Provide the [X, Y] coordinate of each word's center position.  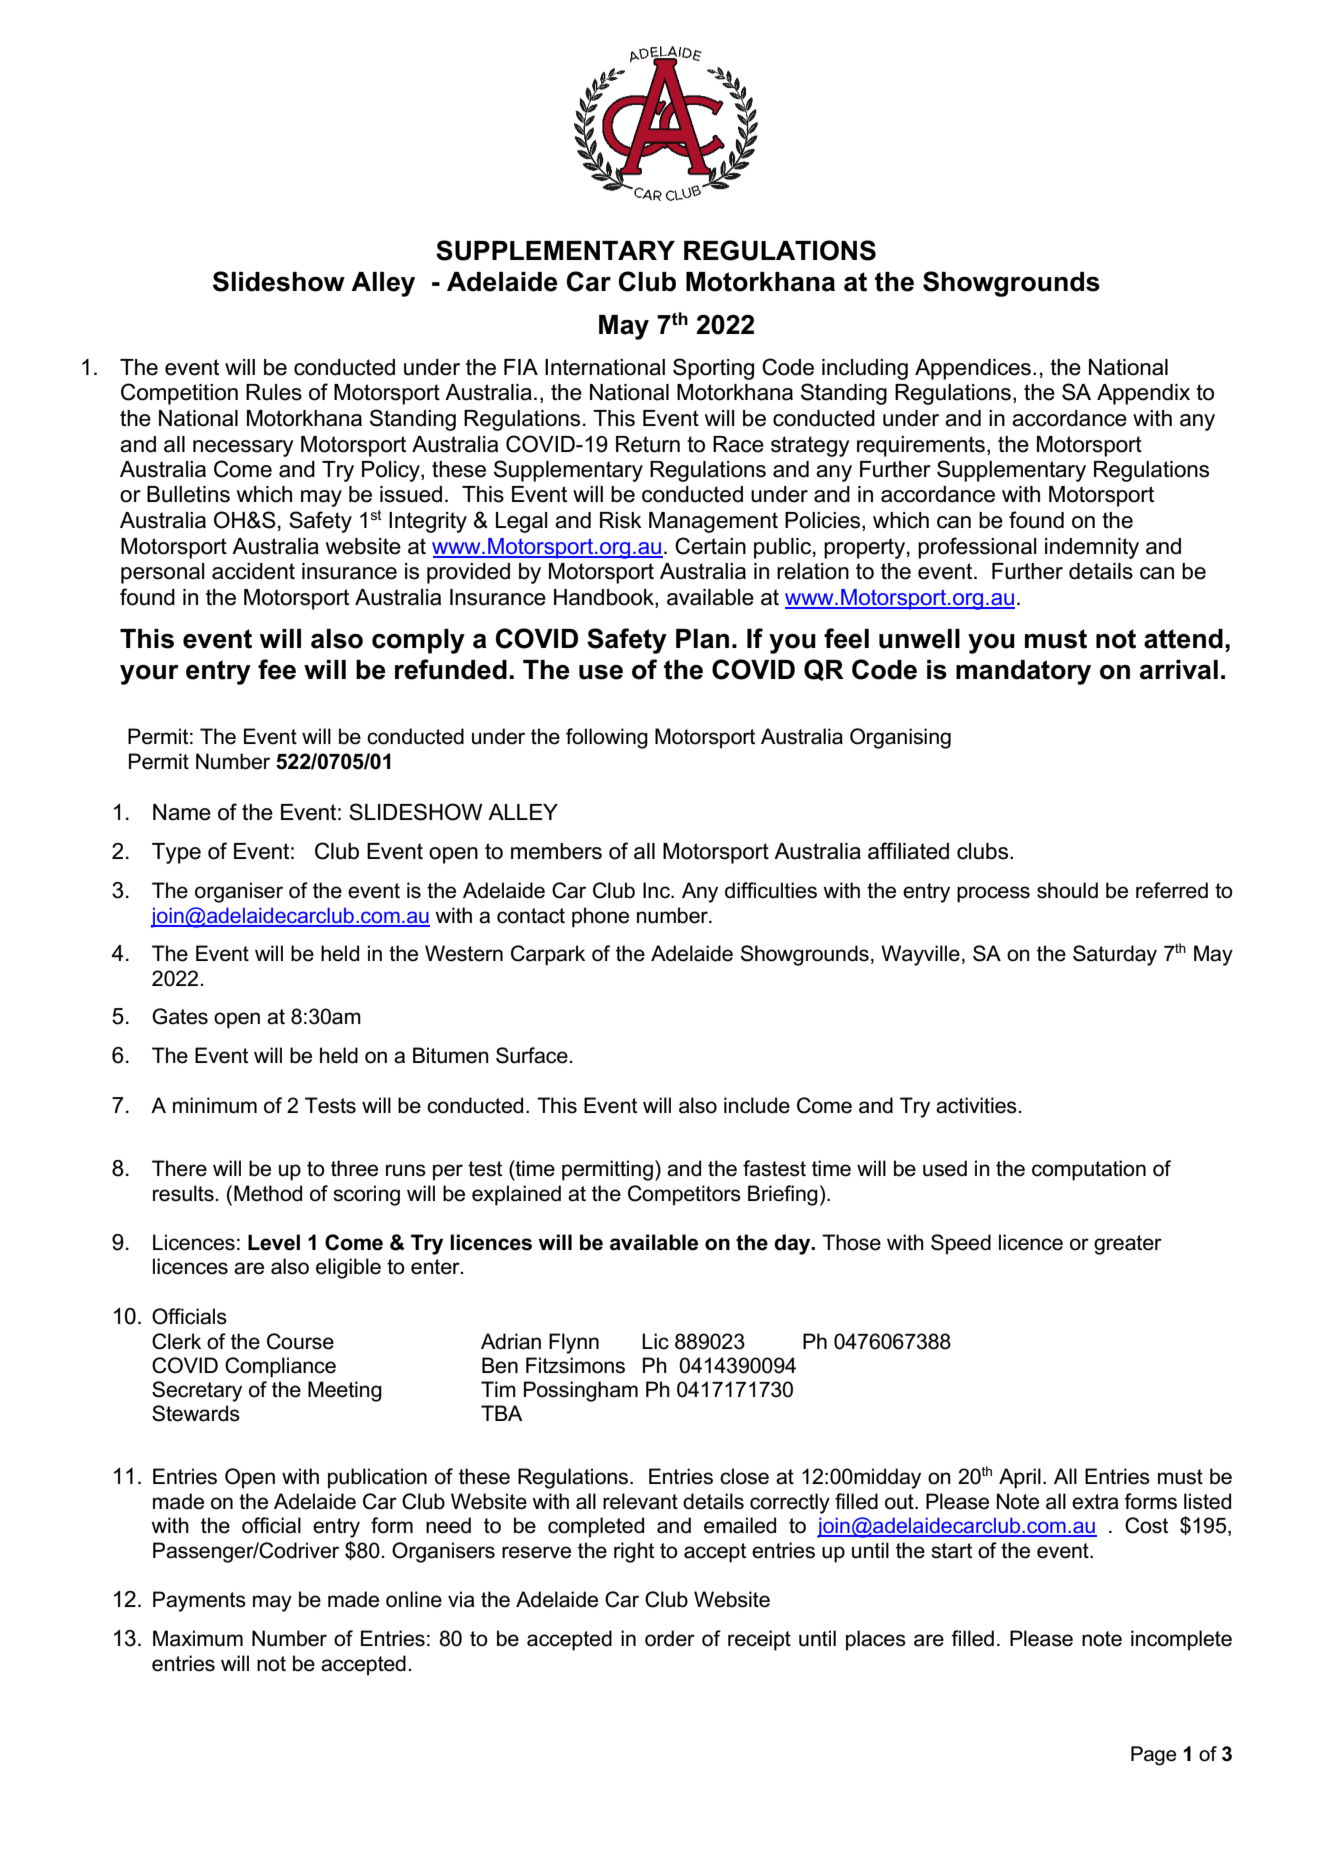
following [607, 738]
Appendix [1143, 394]
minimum [215, 1105]
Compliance [280, 1367]
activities [976, 1105]
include [757, 1105]
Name [182, 812]
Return [648, 444]
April [1020, 1478]
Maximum [198, 1638]
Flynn [574, 1343]
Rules [274, 392]
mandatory [1023, 672]
